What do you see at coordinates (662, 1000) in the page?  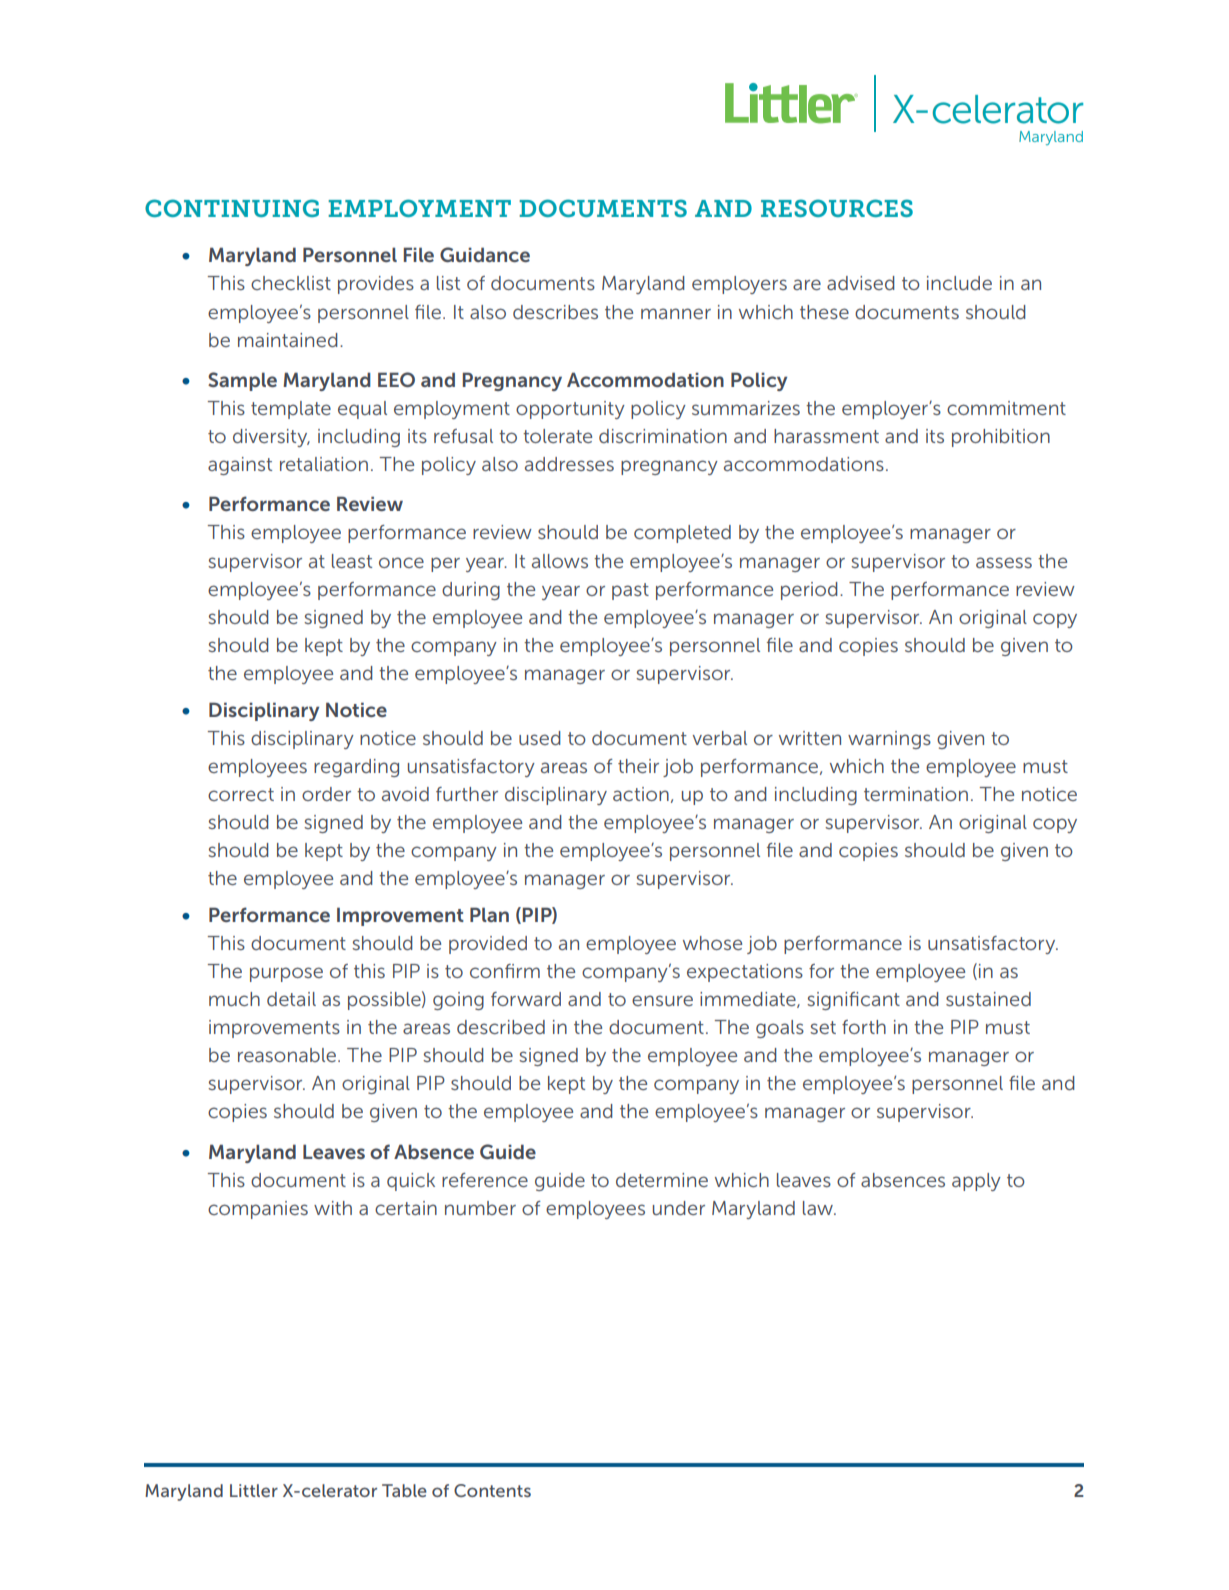 I see `ensure` at bounding box center [662, 1000].
